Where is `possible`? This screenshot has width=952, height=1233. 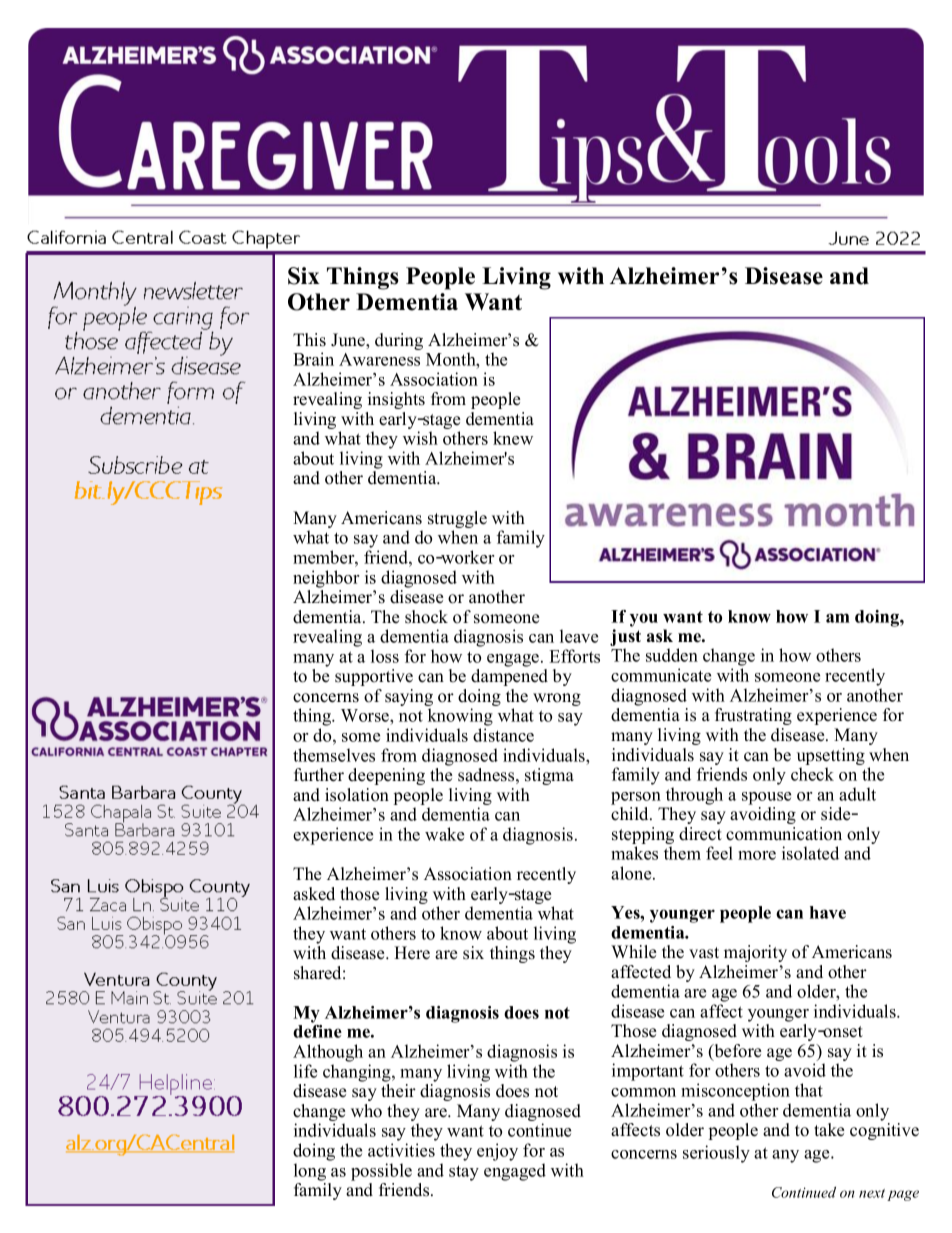
possible is located at coordinates (381, 1172).
